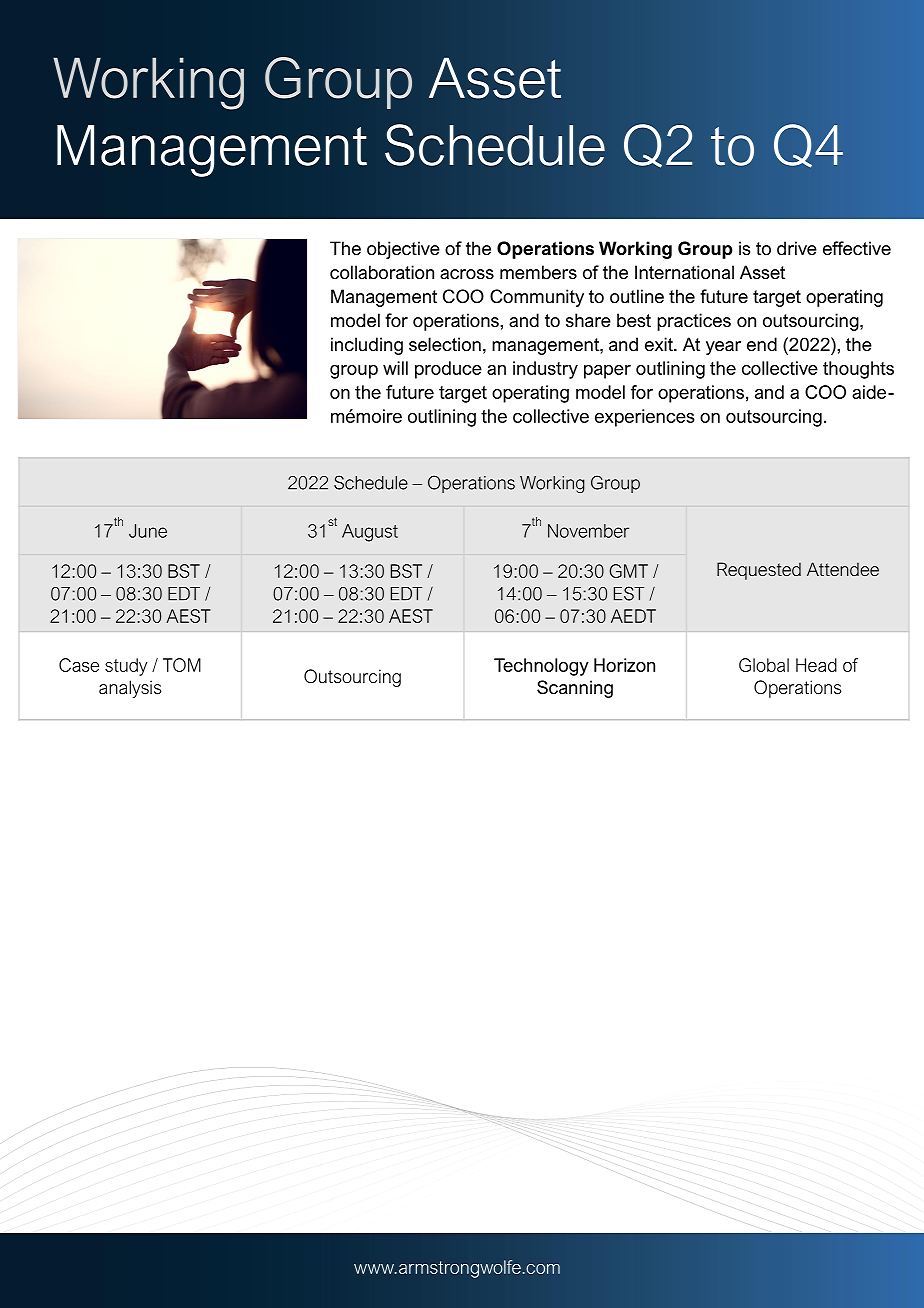 This image has height=1308, width=924. I want to click on June, so click(148, 531).
